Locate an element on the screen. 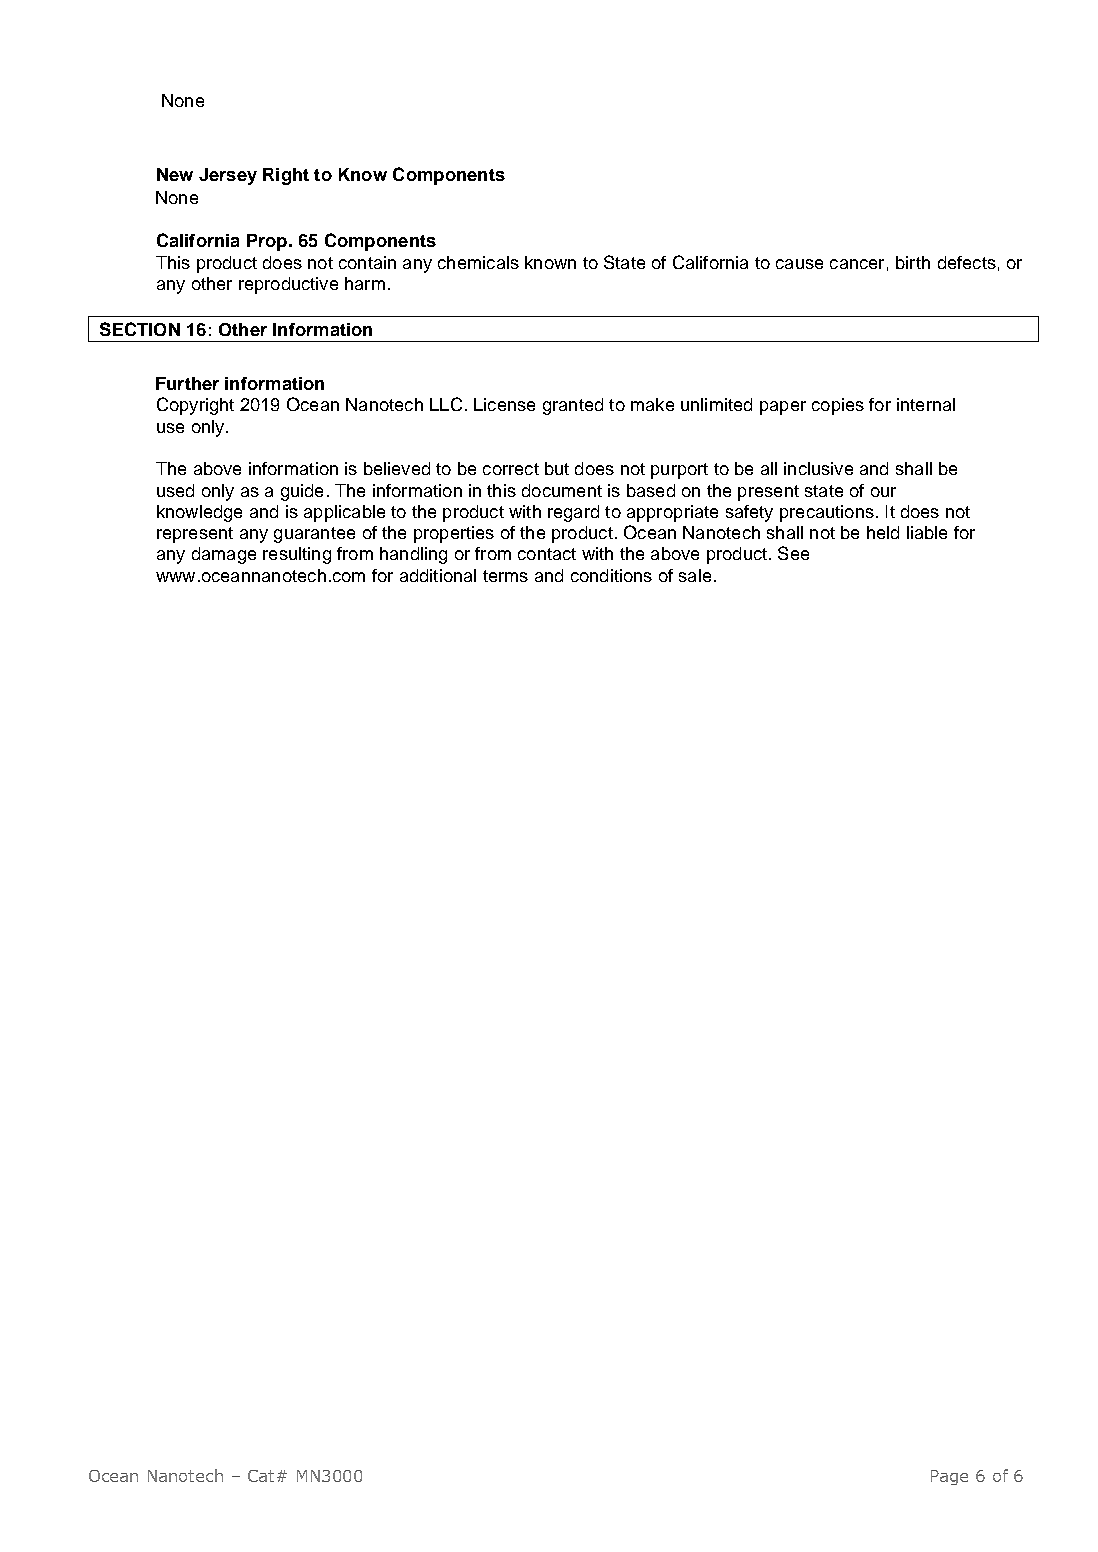 Image resolution: width=1098 pixels, height=1552 pixels. chemicals is located at coordinates (478, 262).
